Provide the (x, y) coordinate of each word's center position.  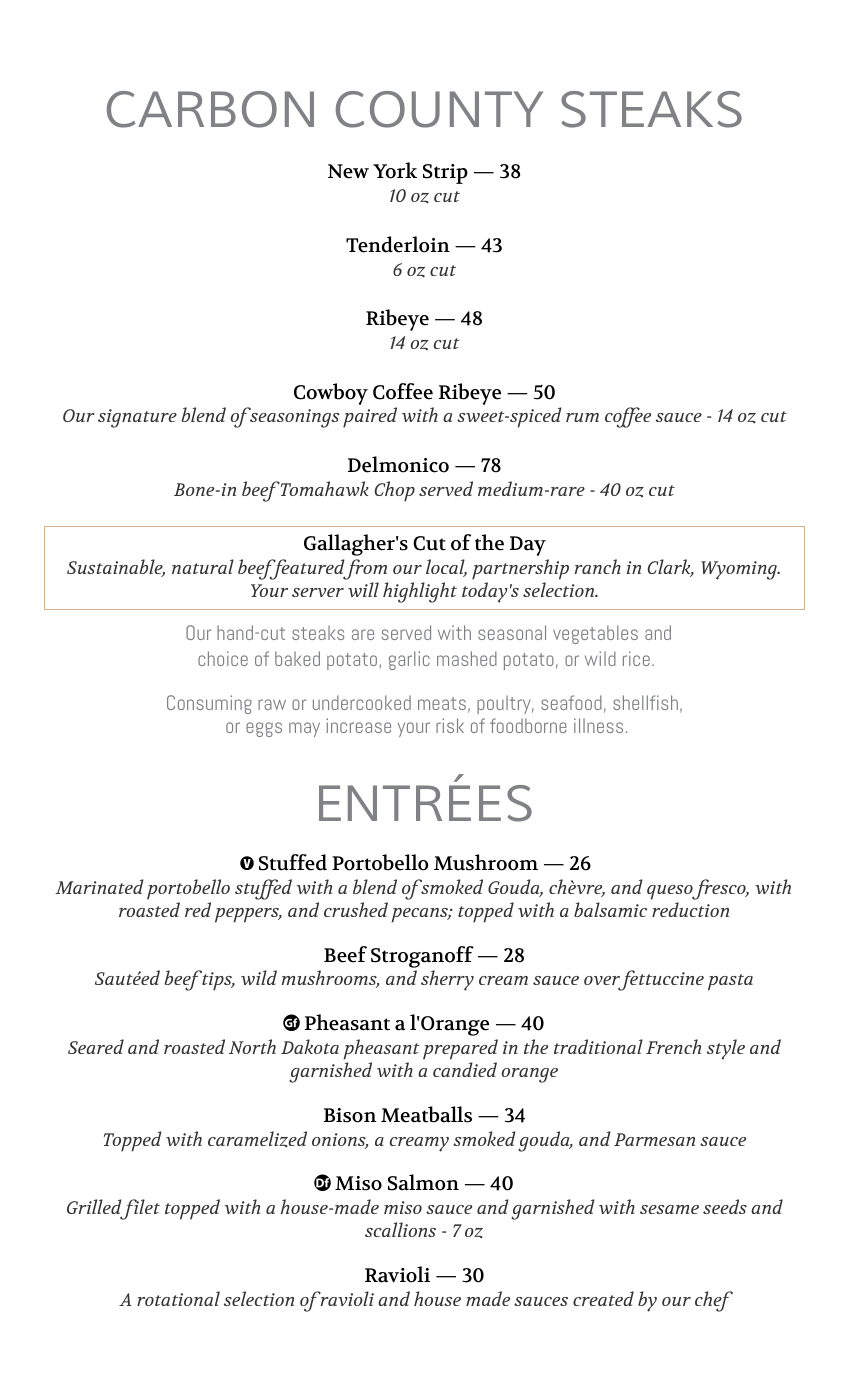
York (395, 170)
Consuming (209, 704)
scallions (400, 1229)
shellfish (645, 702)
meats (442, 703)
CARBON (210, 109)
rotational (178, 1298)
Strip (445, 174)
